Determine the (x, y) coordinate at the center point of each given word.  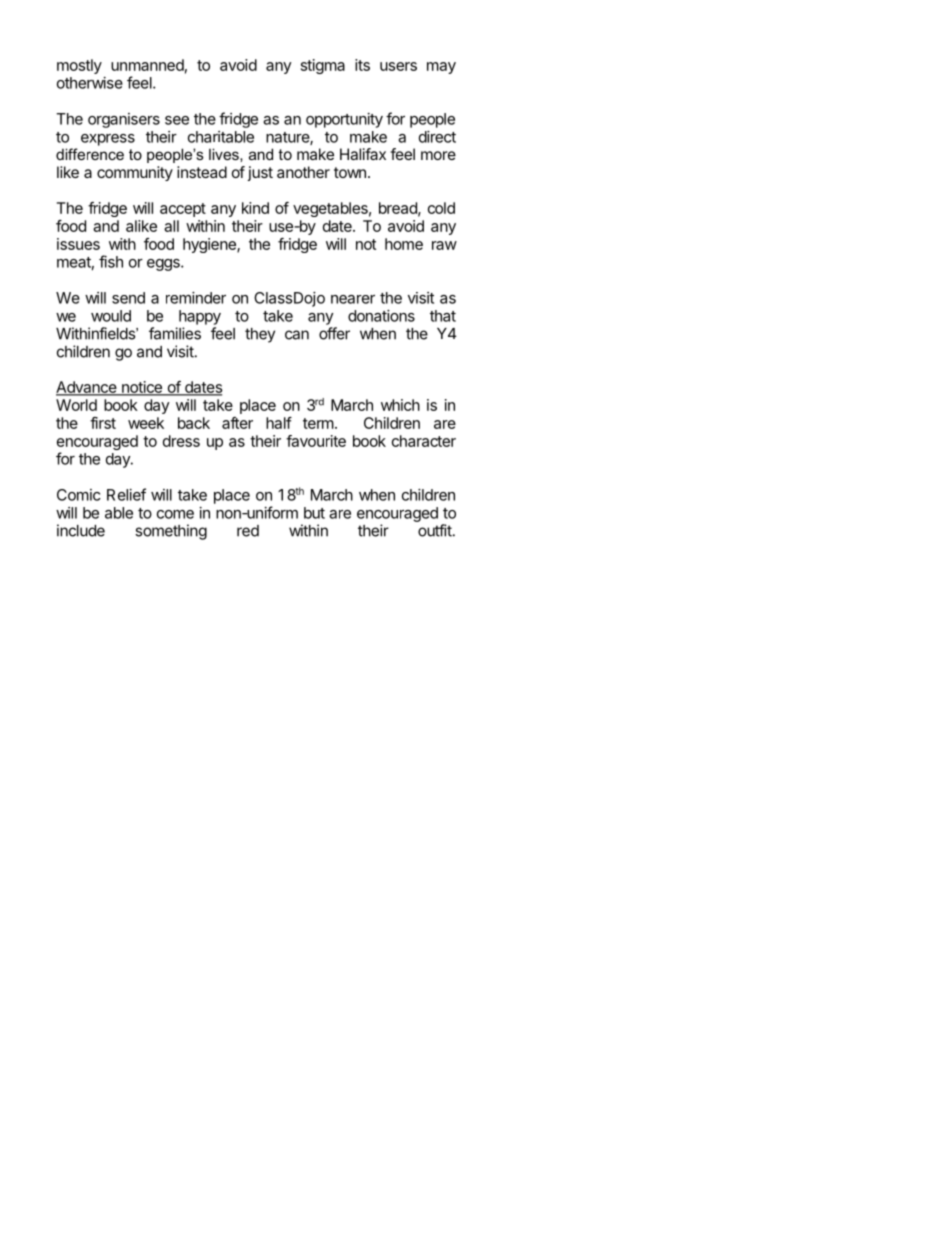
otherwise (90, 83)
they (260, 335)
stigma (323, 66)
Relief (126, 494)
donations (381, 316)
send (128, 298)
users (398, 66)
